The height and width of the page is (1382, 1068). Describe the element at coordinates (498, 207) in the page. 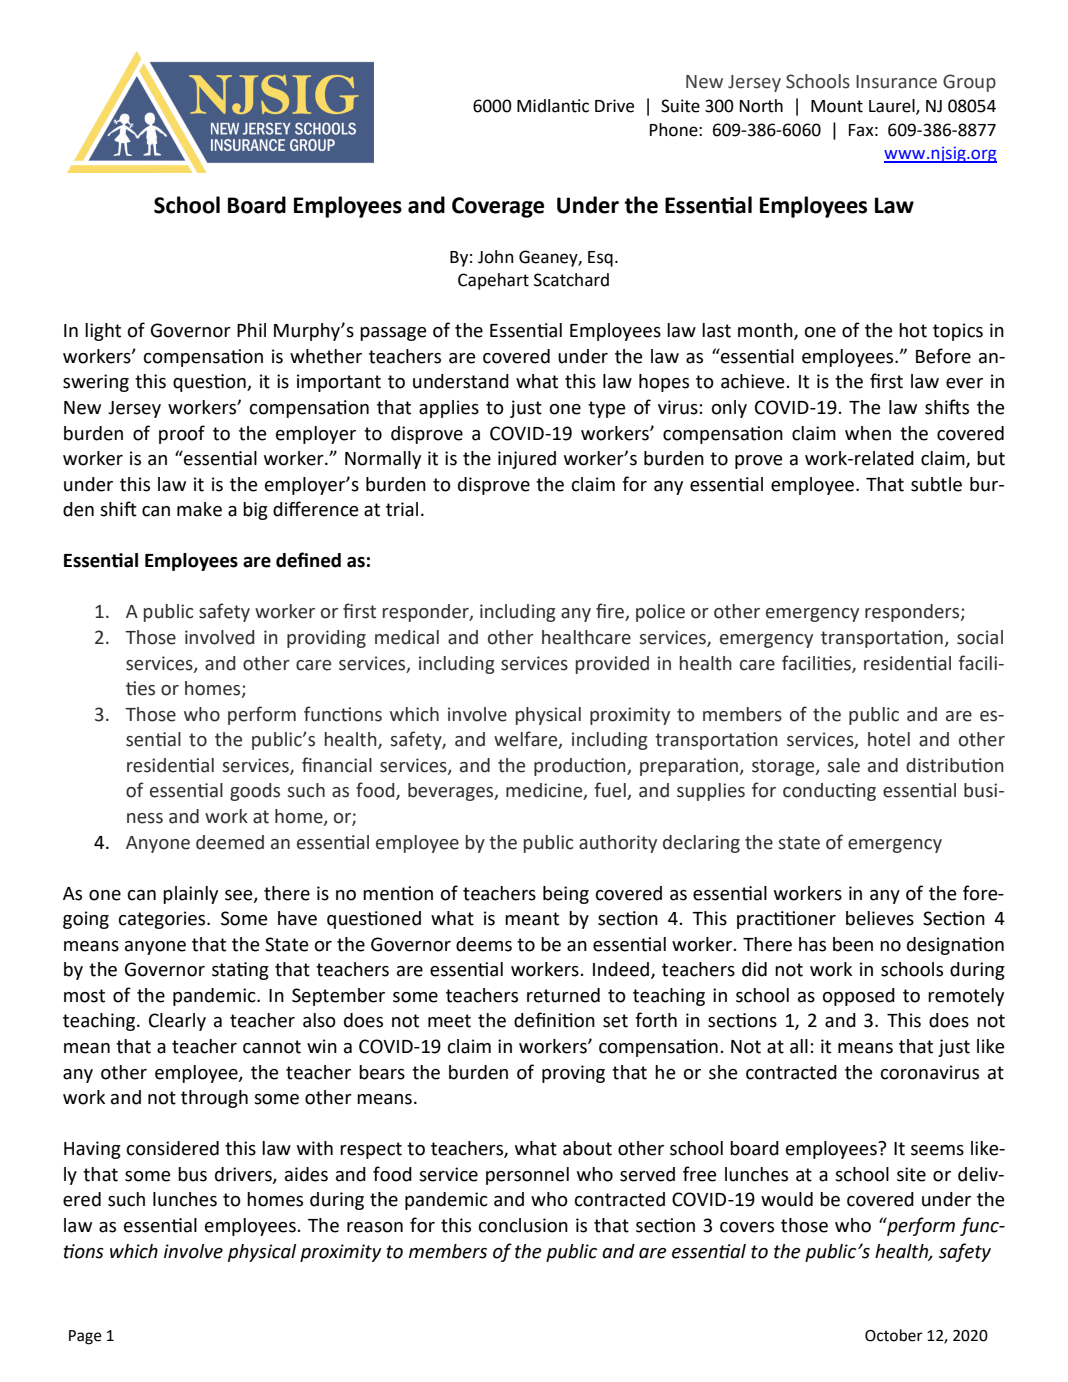

I see `Coverage` at that location.
